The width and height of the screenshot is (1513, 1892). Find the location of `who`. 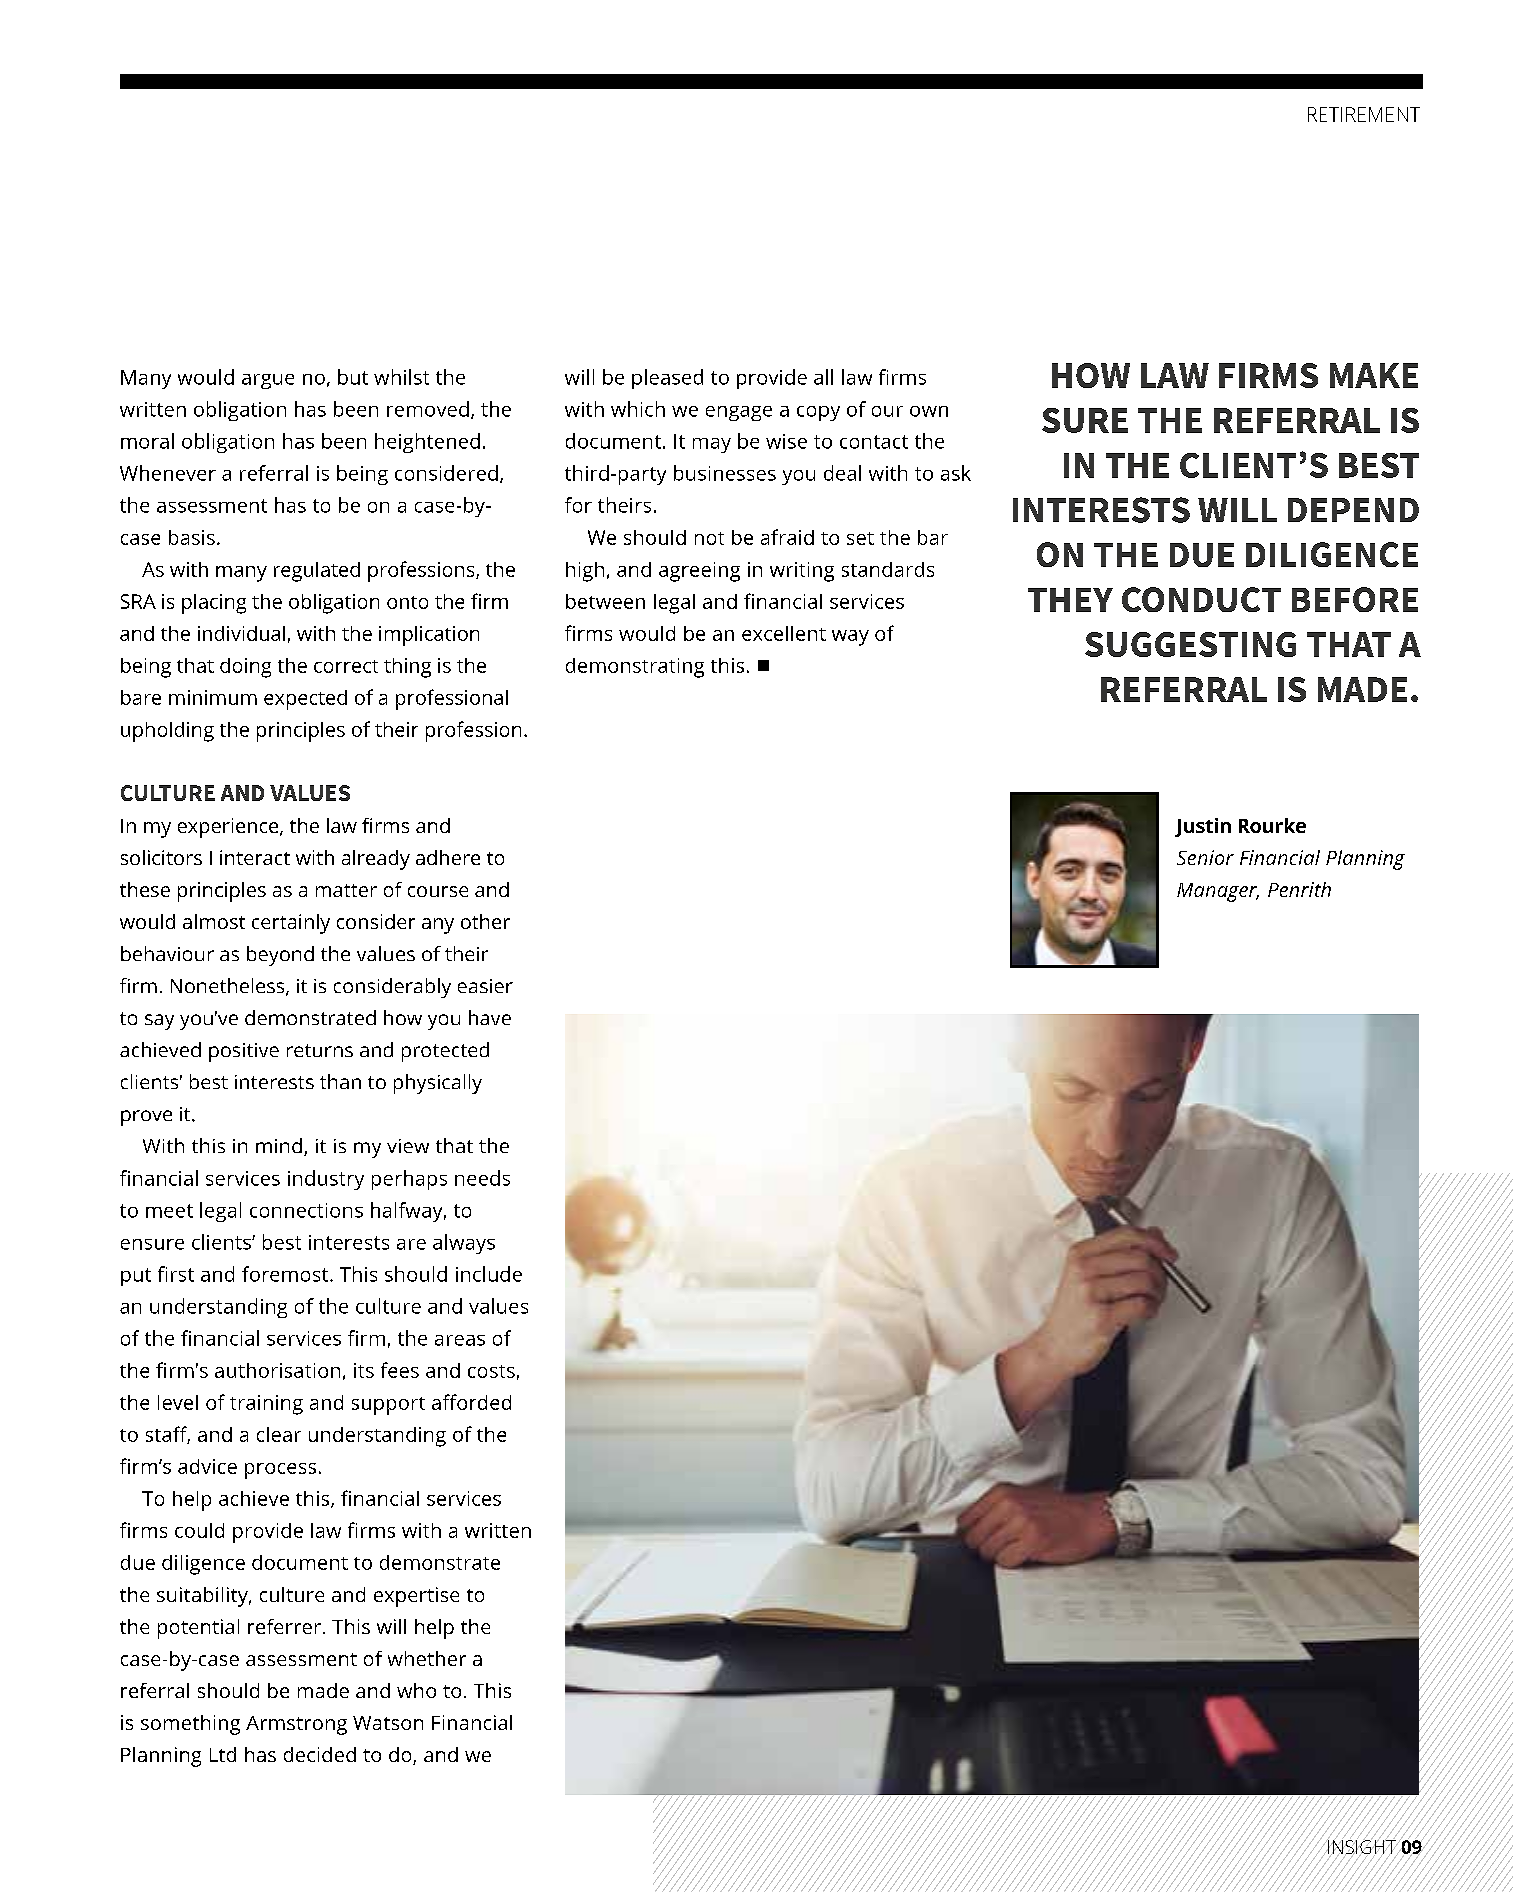

who is located at coordinates (416, 1690).
